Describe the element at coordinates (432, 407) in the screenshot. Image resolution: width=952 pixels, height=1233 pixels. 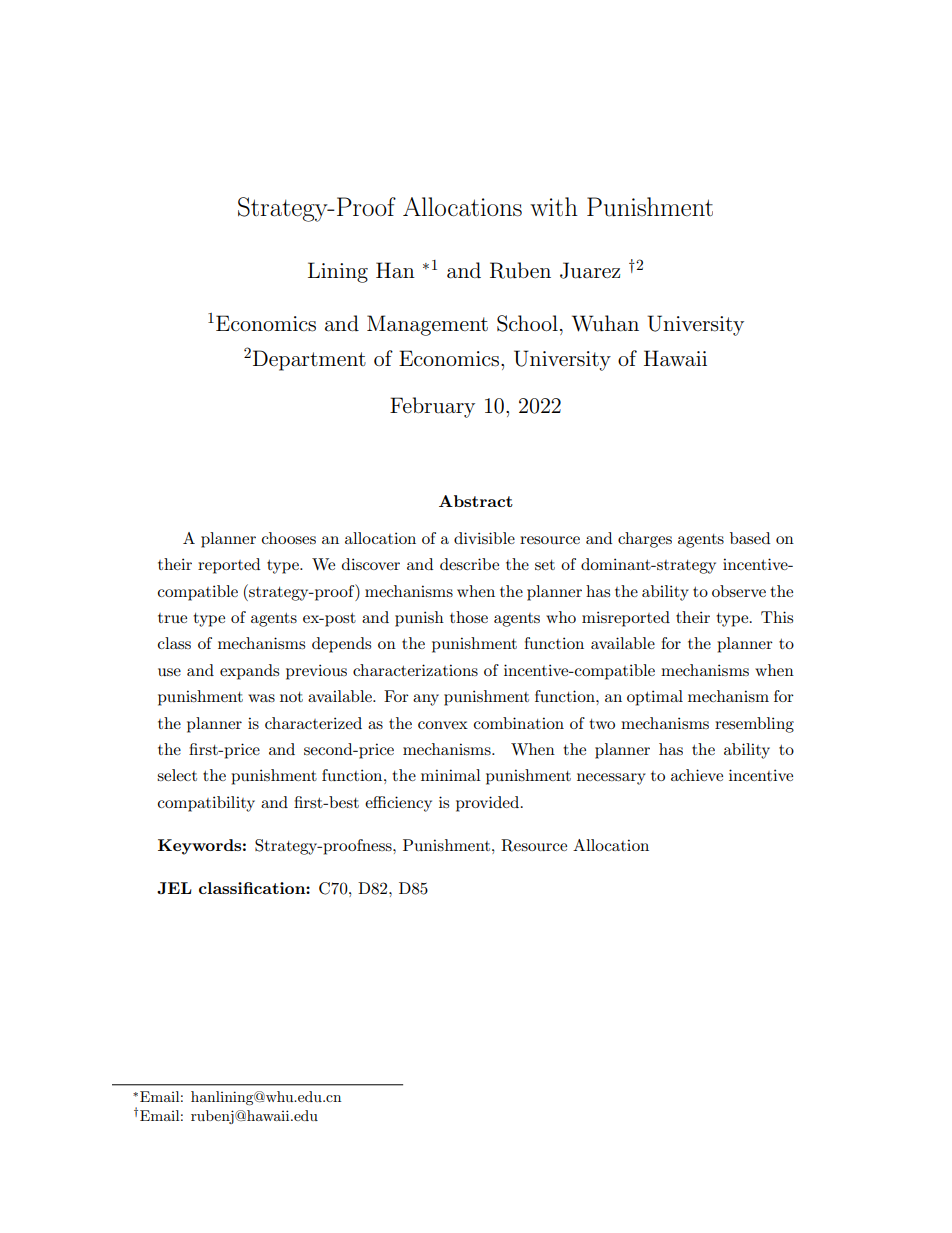
I see `February` at that location.
